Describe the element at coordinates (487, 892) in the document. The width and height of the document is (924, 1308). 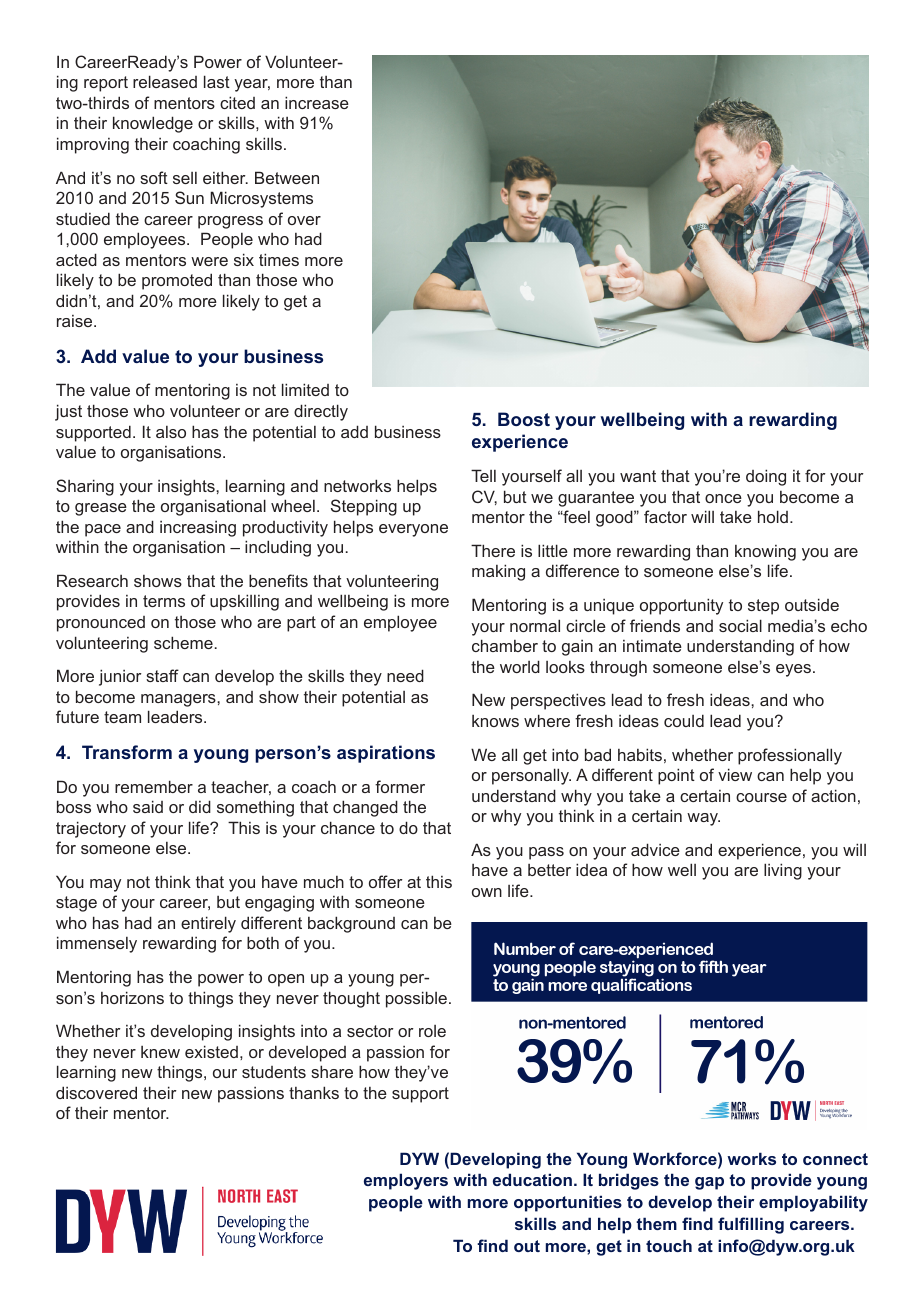
I see `own` at that location.
